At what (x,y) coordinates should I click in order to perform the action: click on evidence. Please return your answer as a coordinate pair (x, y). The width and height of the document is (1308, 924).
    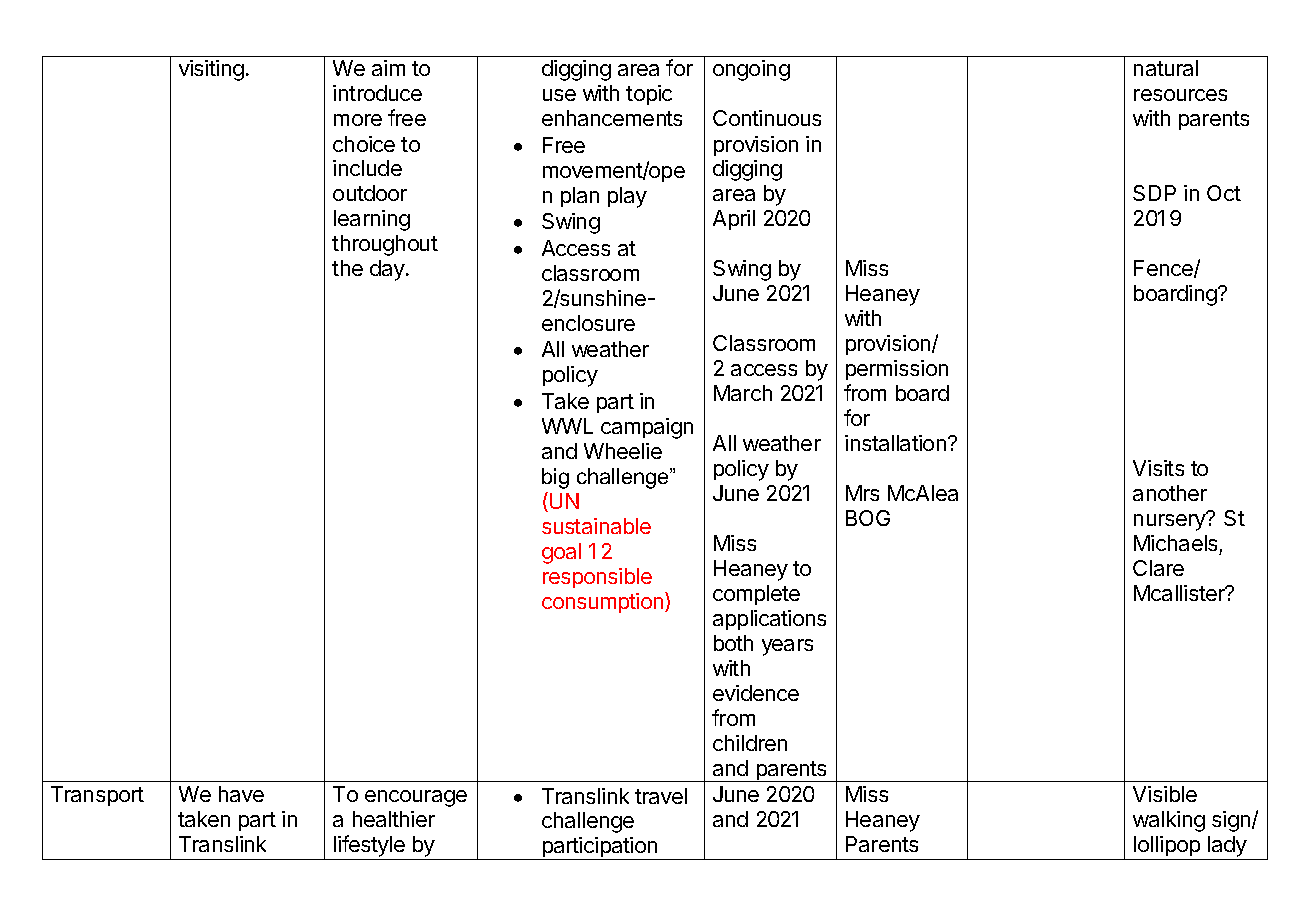
    Looking at the image, I should click on (756, 693).
